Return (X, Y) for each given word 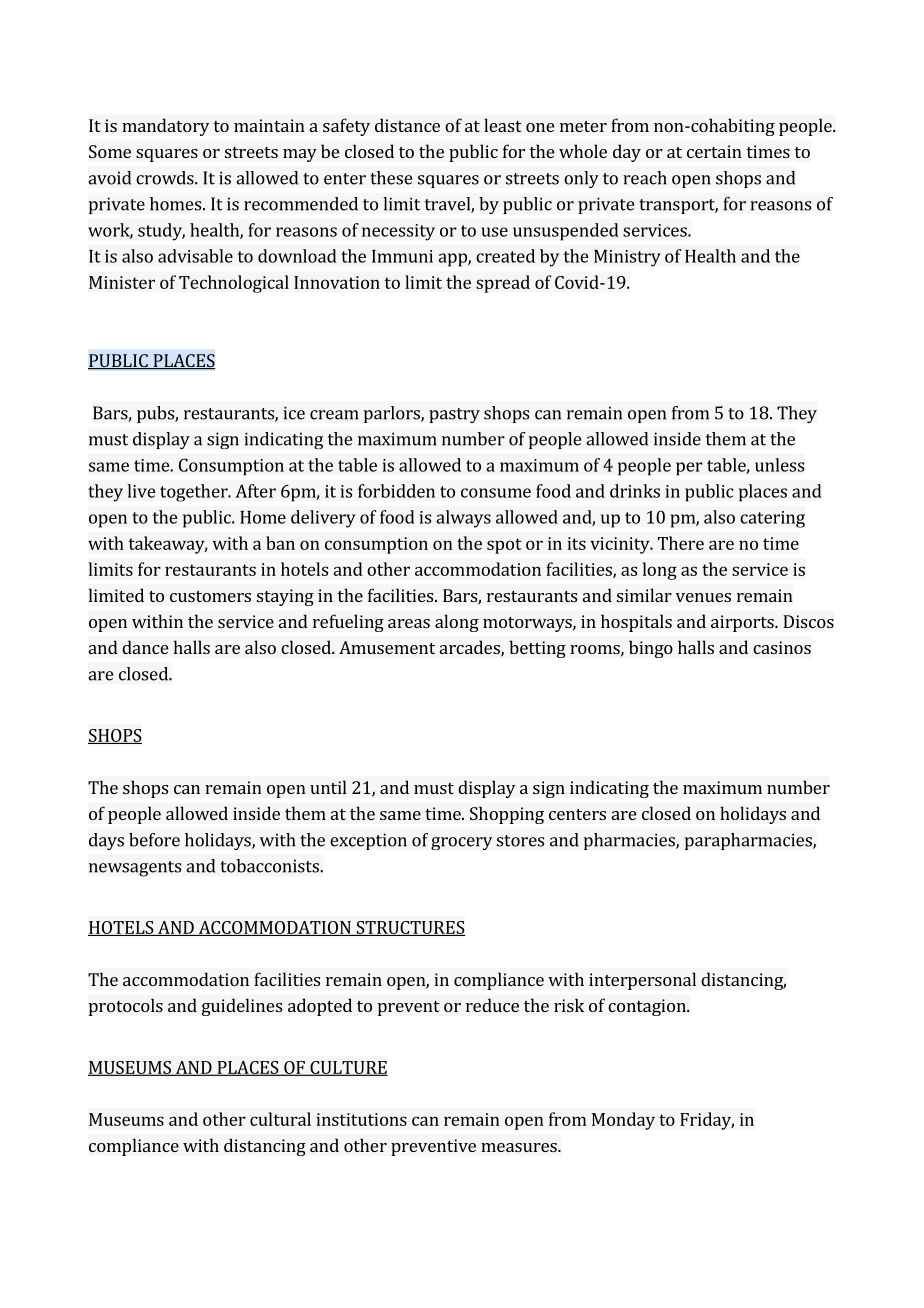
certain (714, 151)
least (503, 125)
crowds (166, 178)
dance (145, 647)
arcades (471, 648)
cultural (280, 1119)
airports (743, 623)
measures (520, 1147)
